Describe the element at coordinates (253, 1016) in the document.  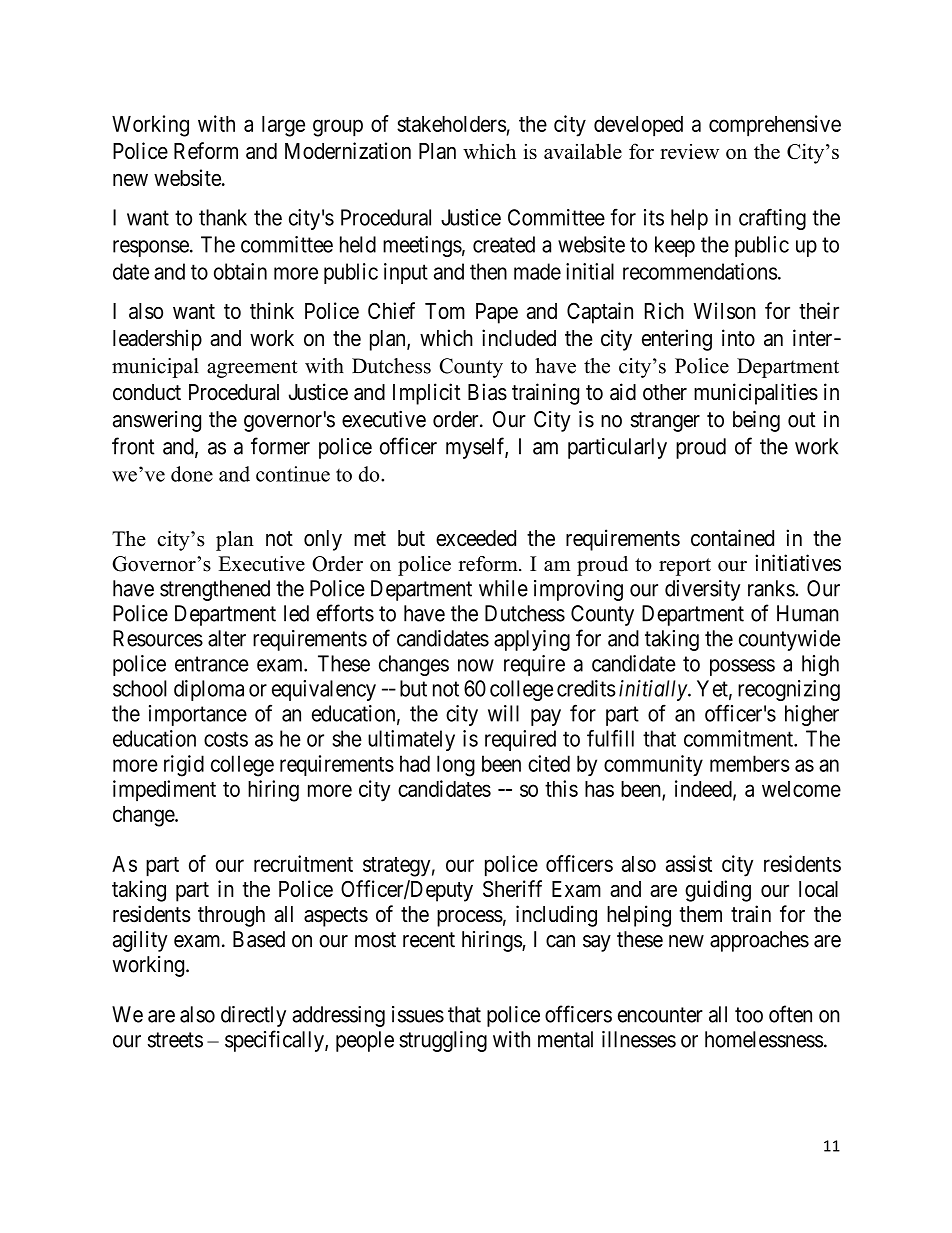
I see `directly` at that location.
